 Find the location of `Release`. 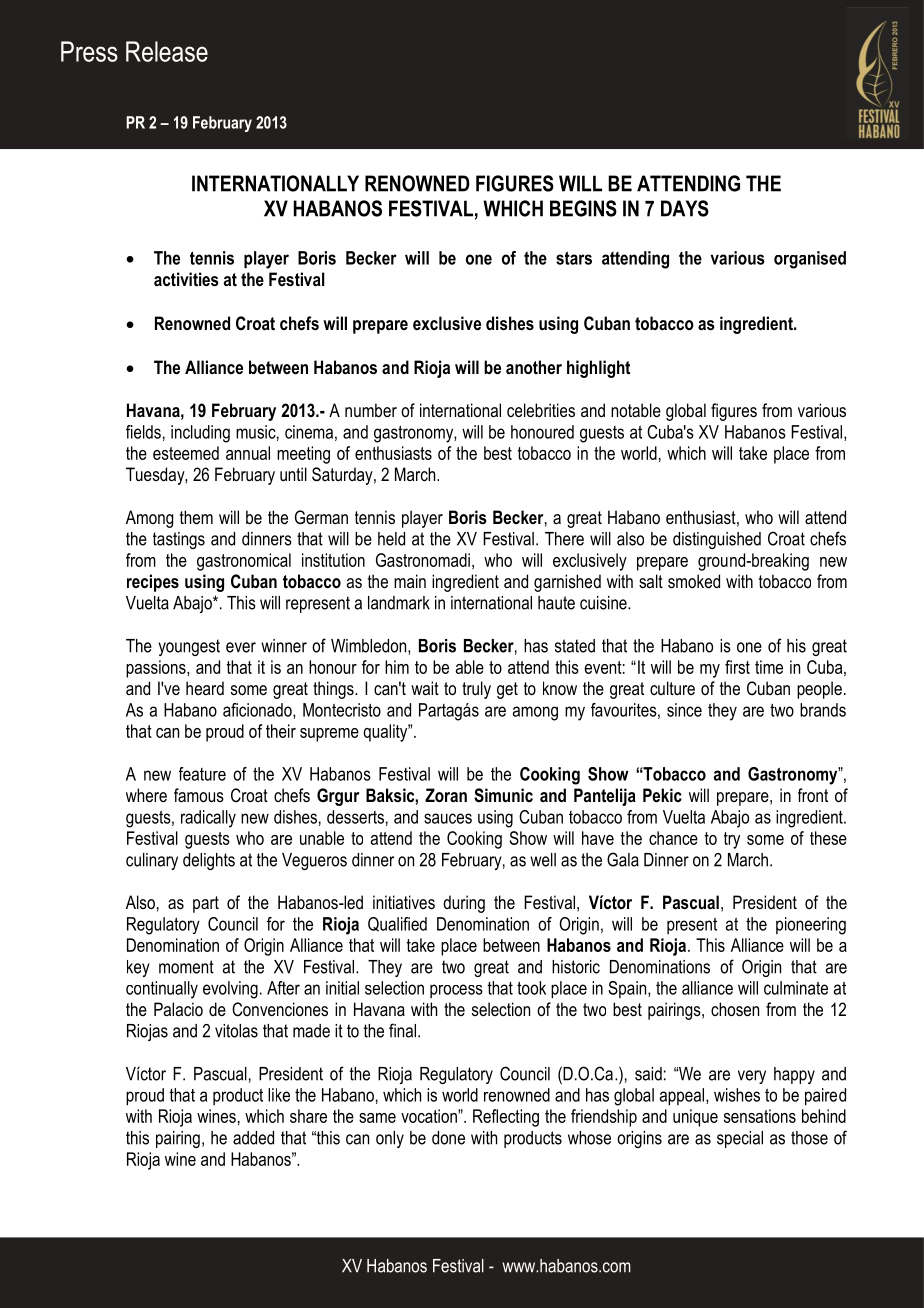

Release is located at coordinates (167, 51).
